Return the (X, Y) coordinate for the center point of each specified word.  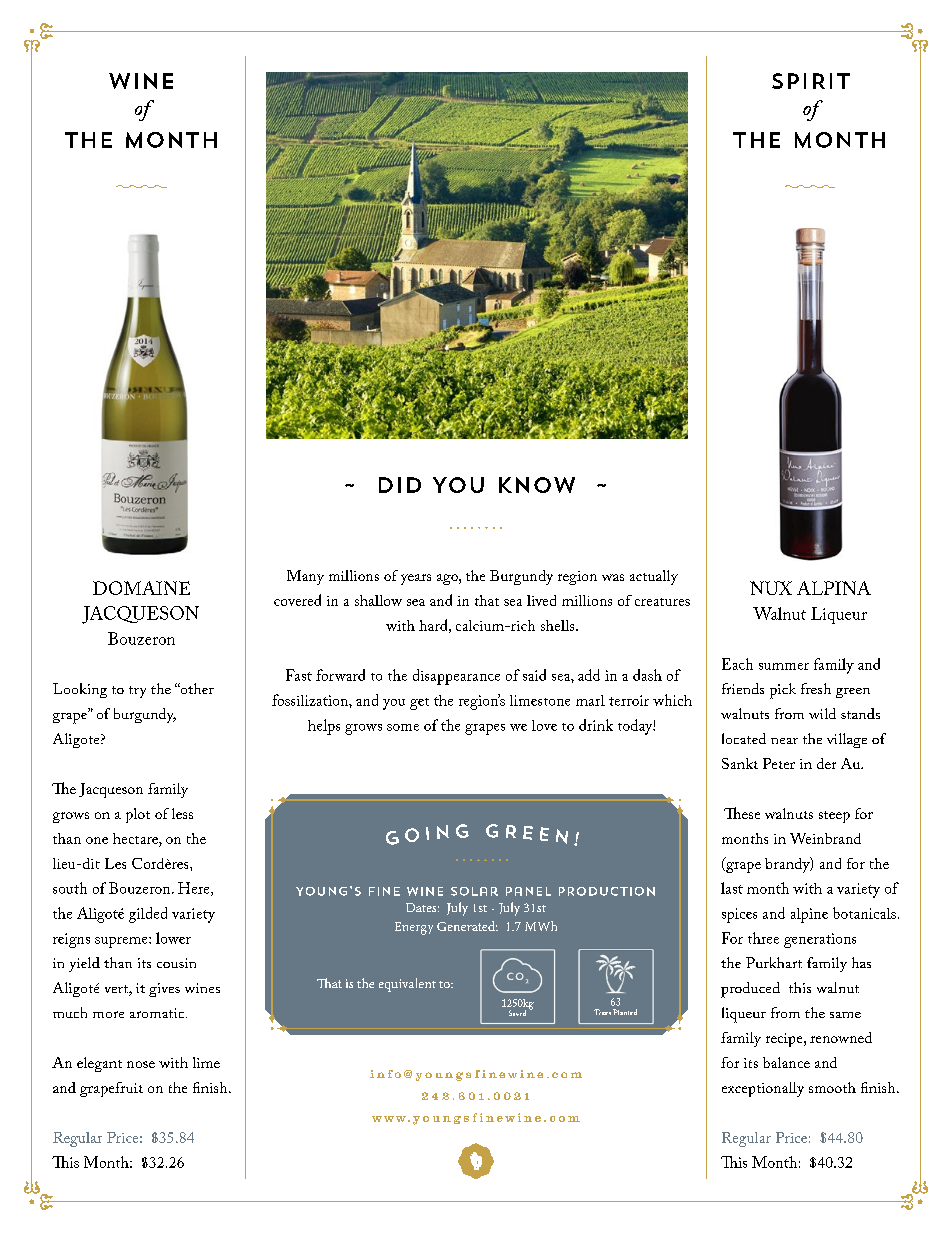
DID (400, 485)
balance (786, 1062)
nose (141, 1064)
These (742, 813)
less (182, 813)
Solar (474, 891)
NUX (771, 588)
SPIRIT (811, 81)
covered (297, 600)
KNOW (537, 485)
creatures (662, 602)
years (416, 579)
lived (541, 600)
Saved (517, 1013)
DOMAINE (141, 588)
